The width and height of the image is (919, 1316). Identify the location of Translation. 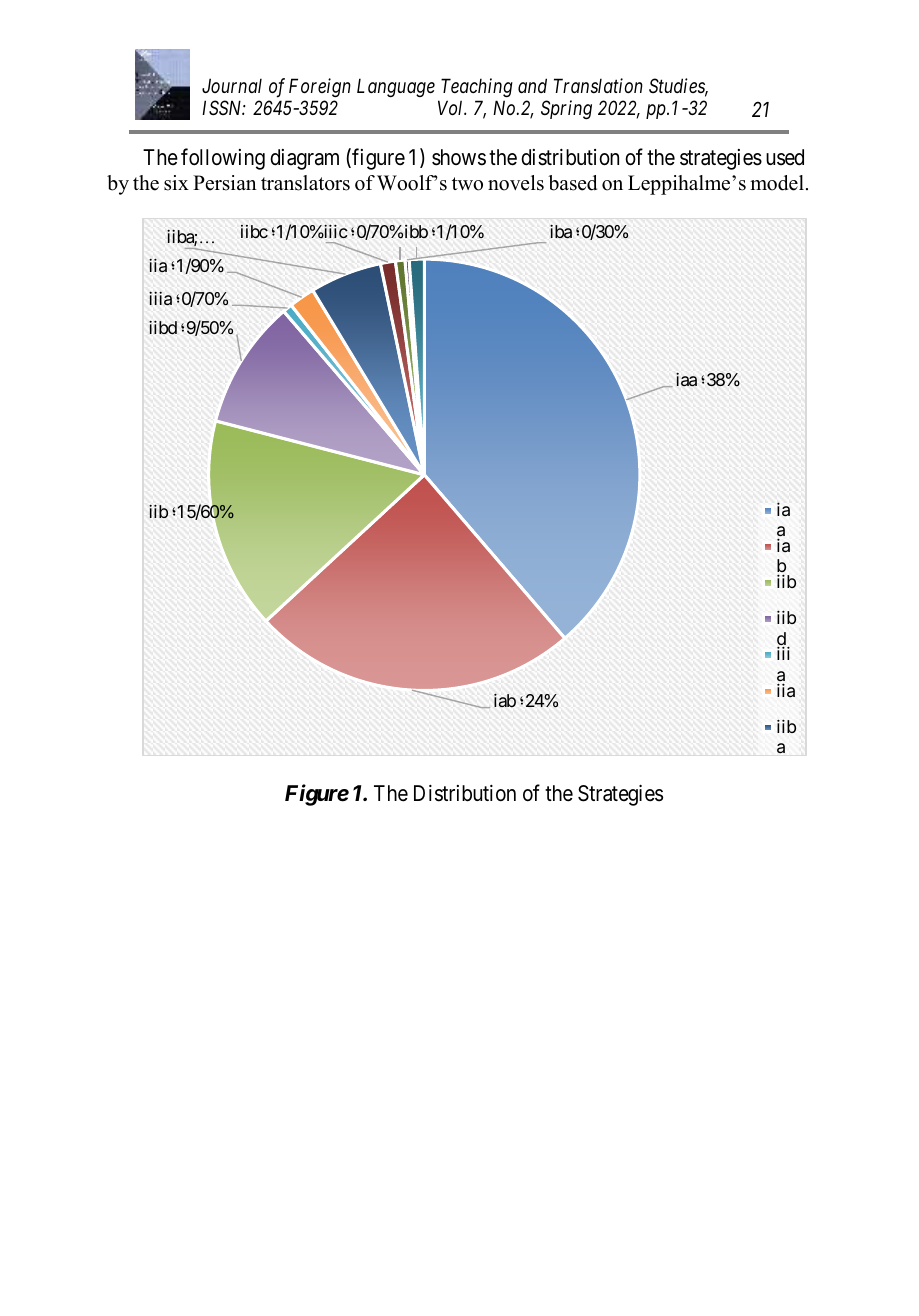
(598, 85).
